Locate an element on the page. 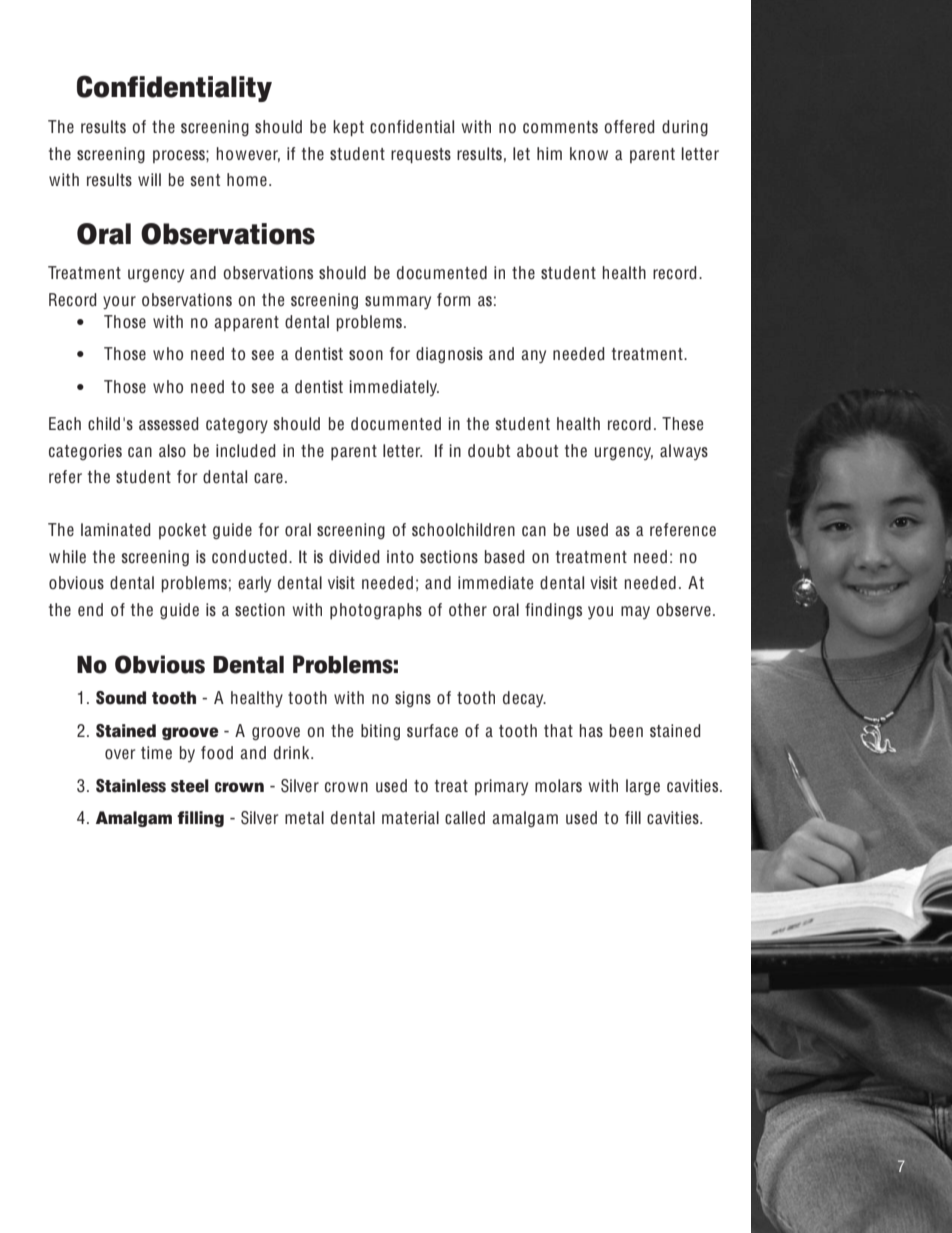 This document has height=1233, width=952. your is located at coordinates (119, 302).
